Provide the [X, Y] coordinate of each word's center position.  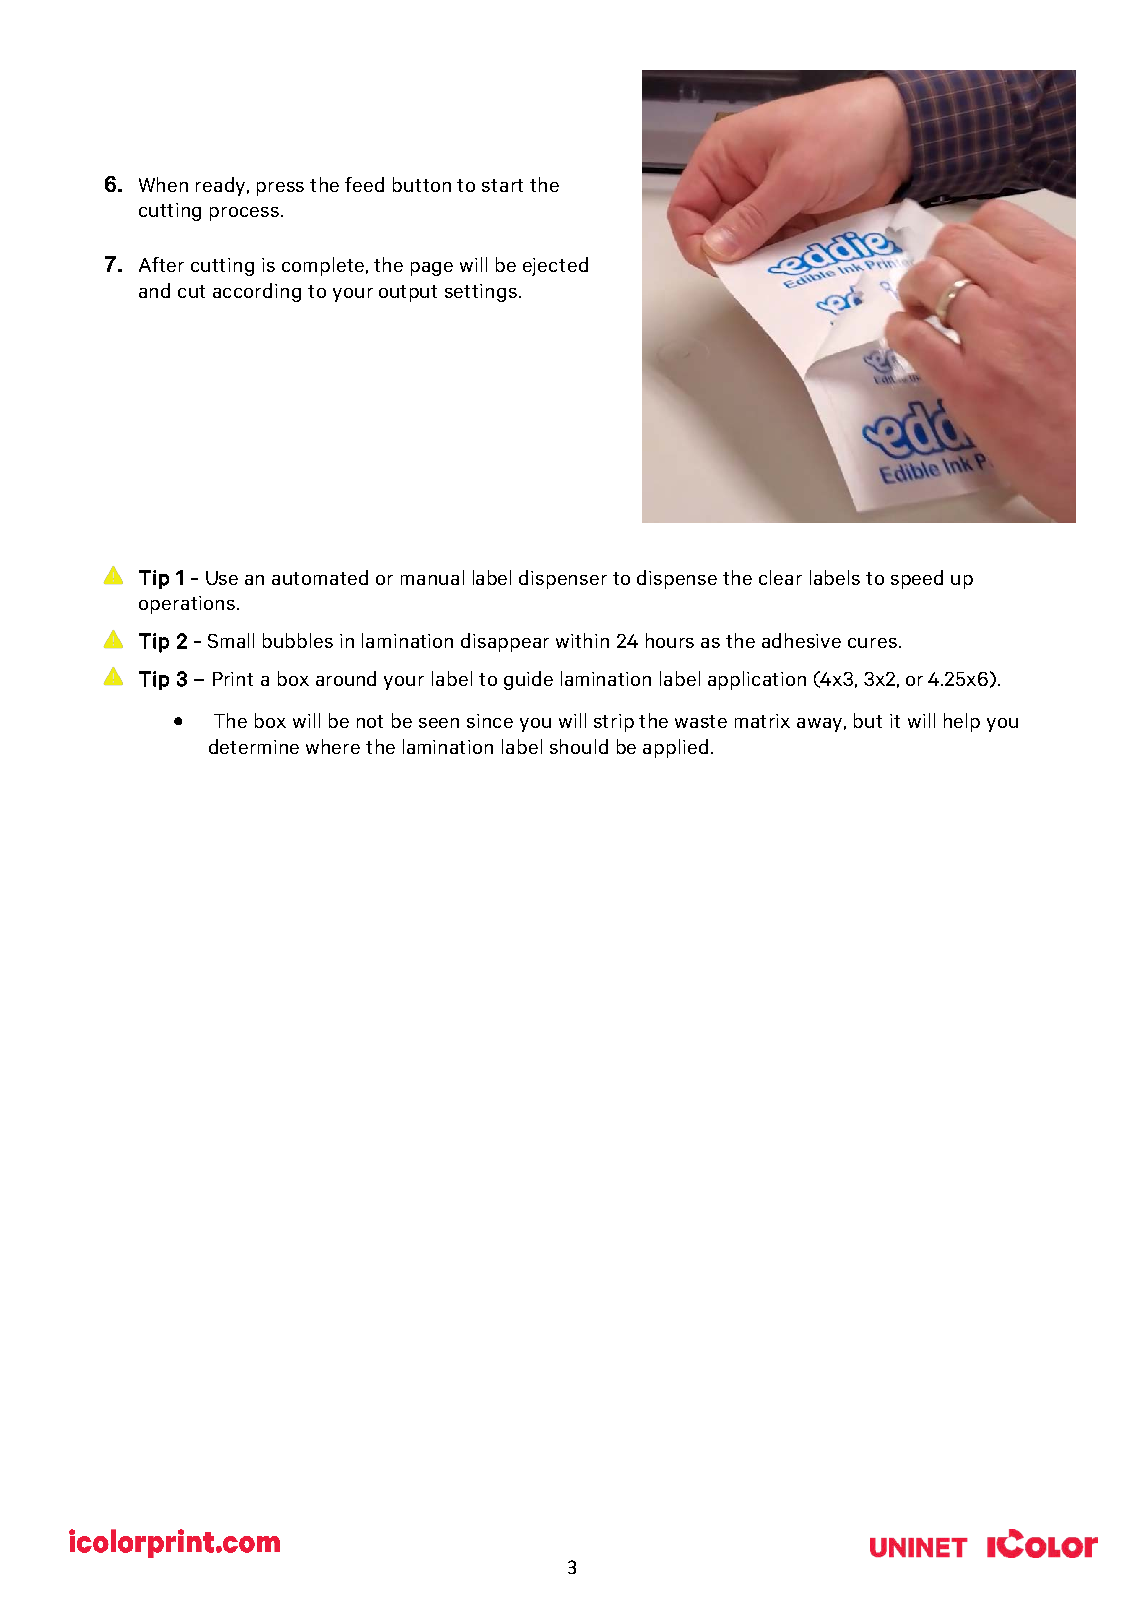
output [408, 293]
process [246, 214]
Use [222, 578]
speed [917, 579]
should [579, 746]
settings [482, 293]
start [502, 185]
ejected [555, 266]
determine [254, 746]
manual [432, 577]
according [257, 292]
